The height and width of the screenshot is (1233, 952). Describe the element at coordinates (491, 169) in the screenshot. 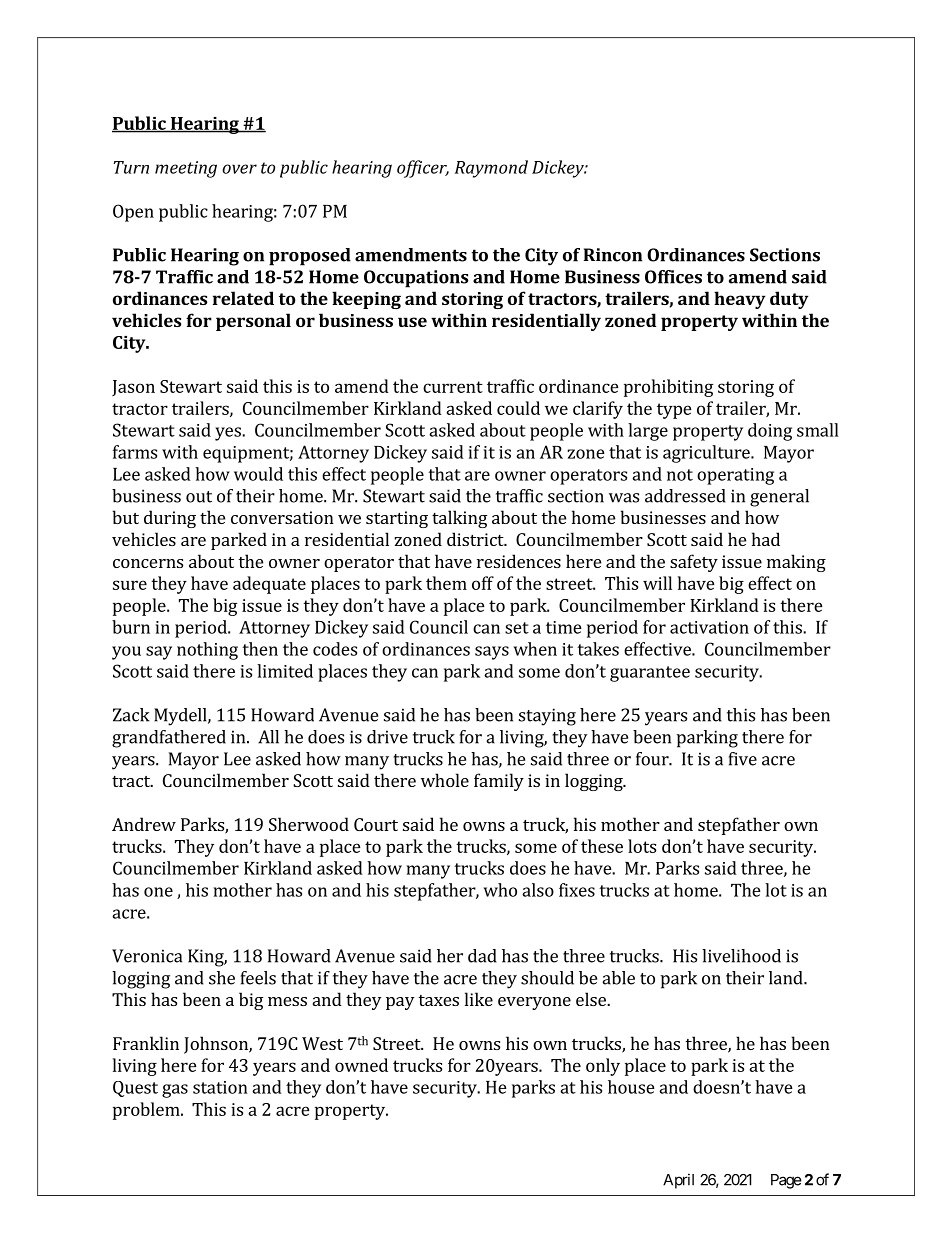

I see `Raymond` at that location.
